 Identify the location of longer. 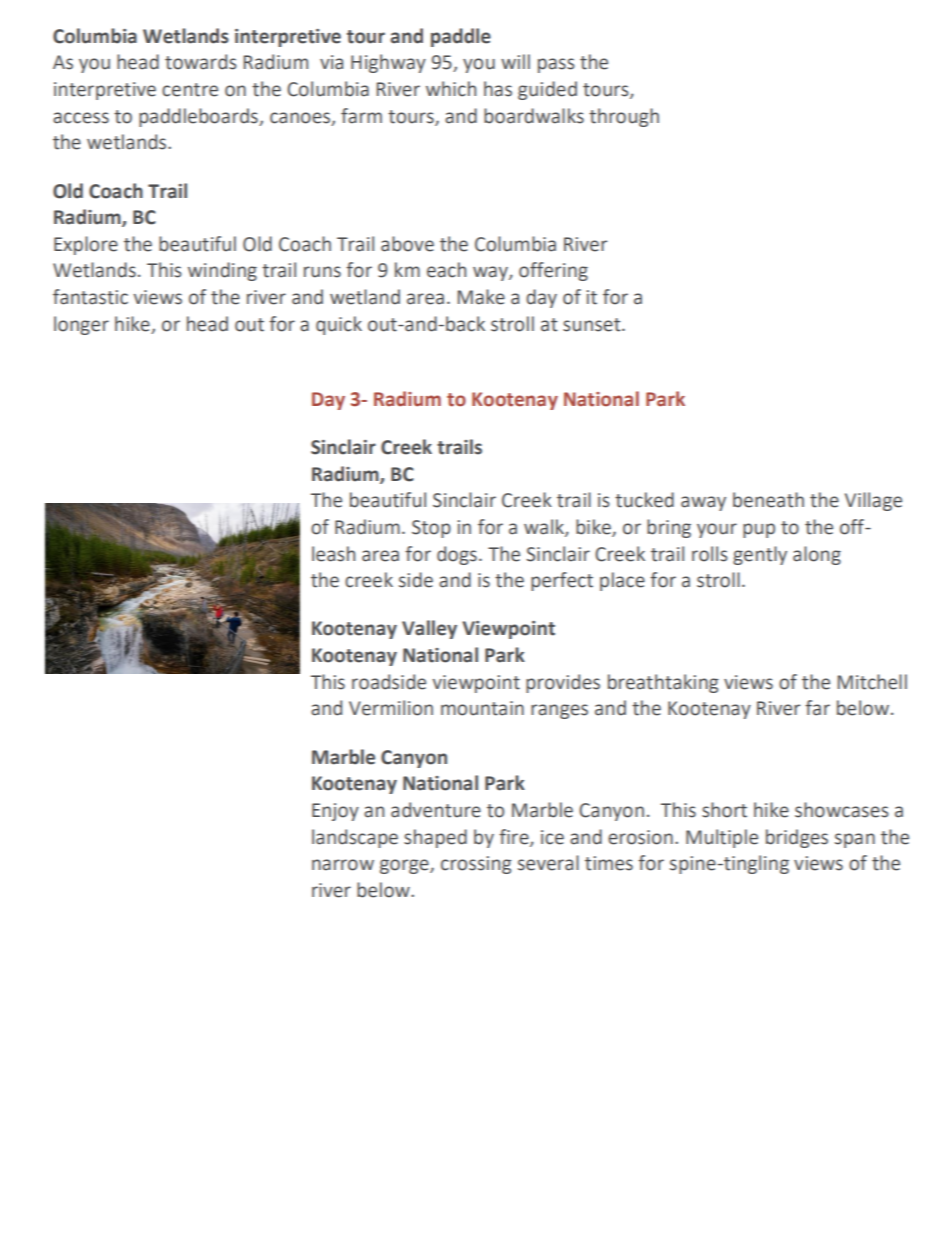
(81, 325).
